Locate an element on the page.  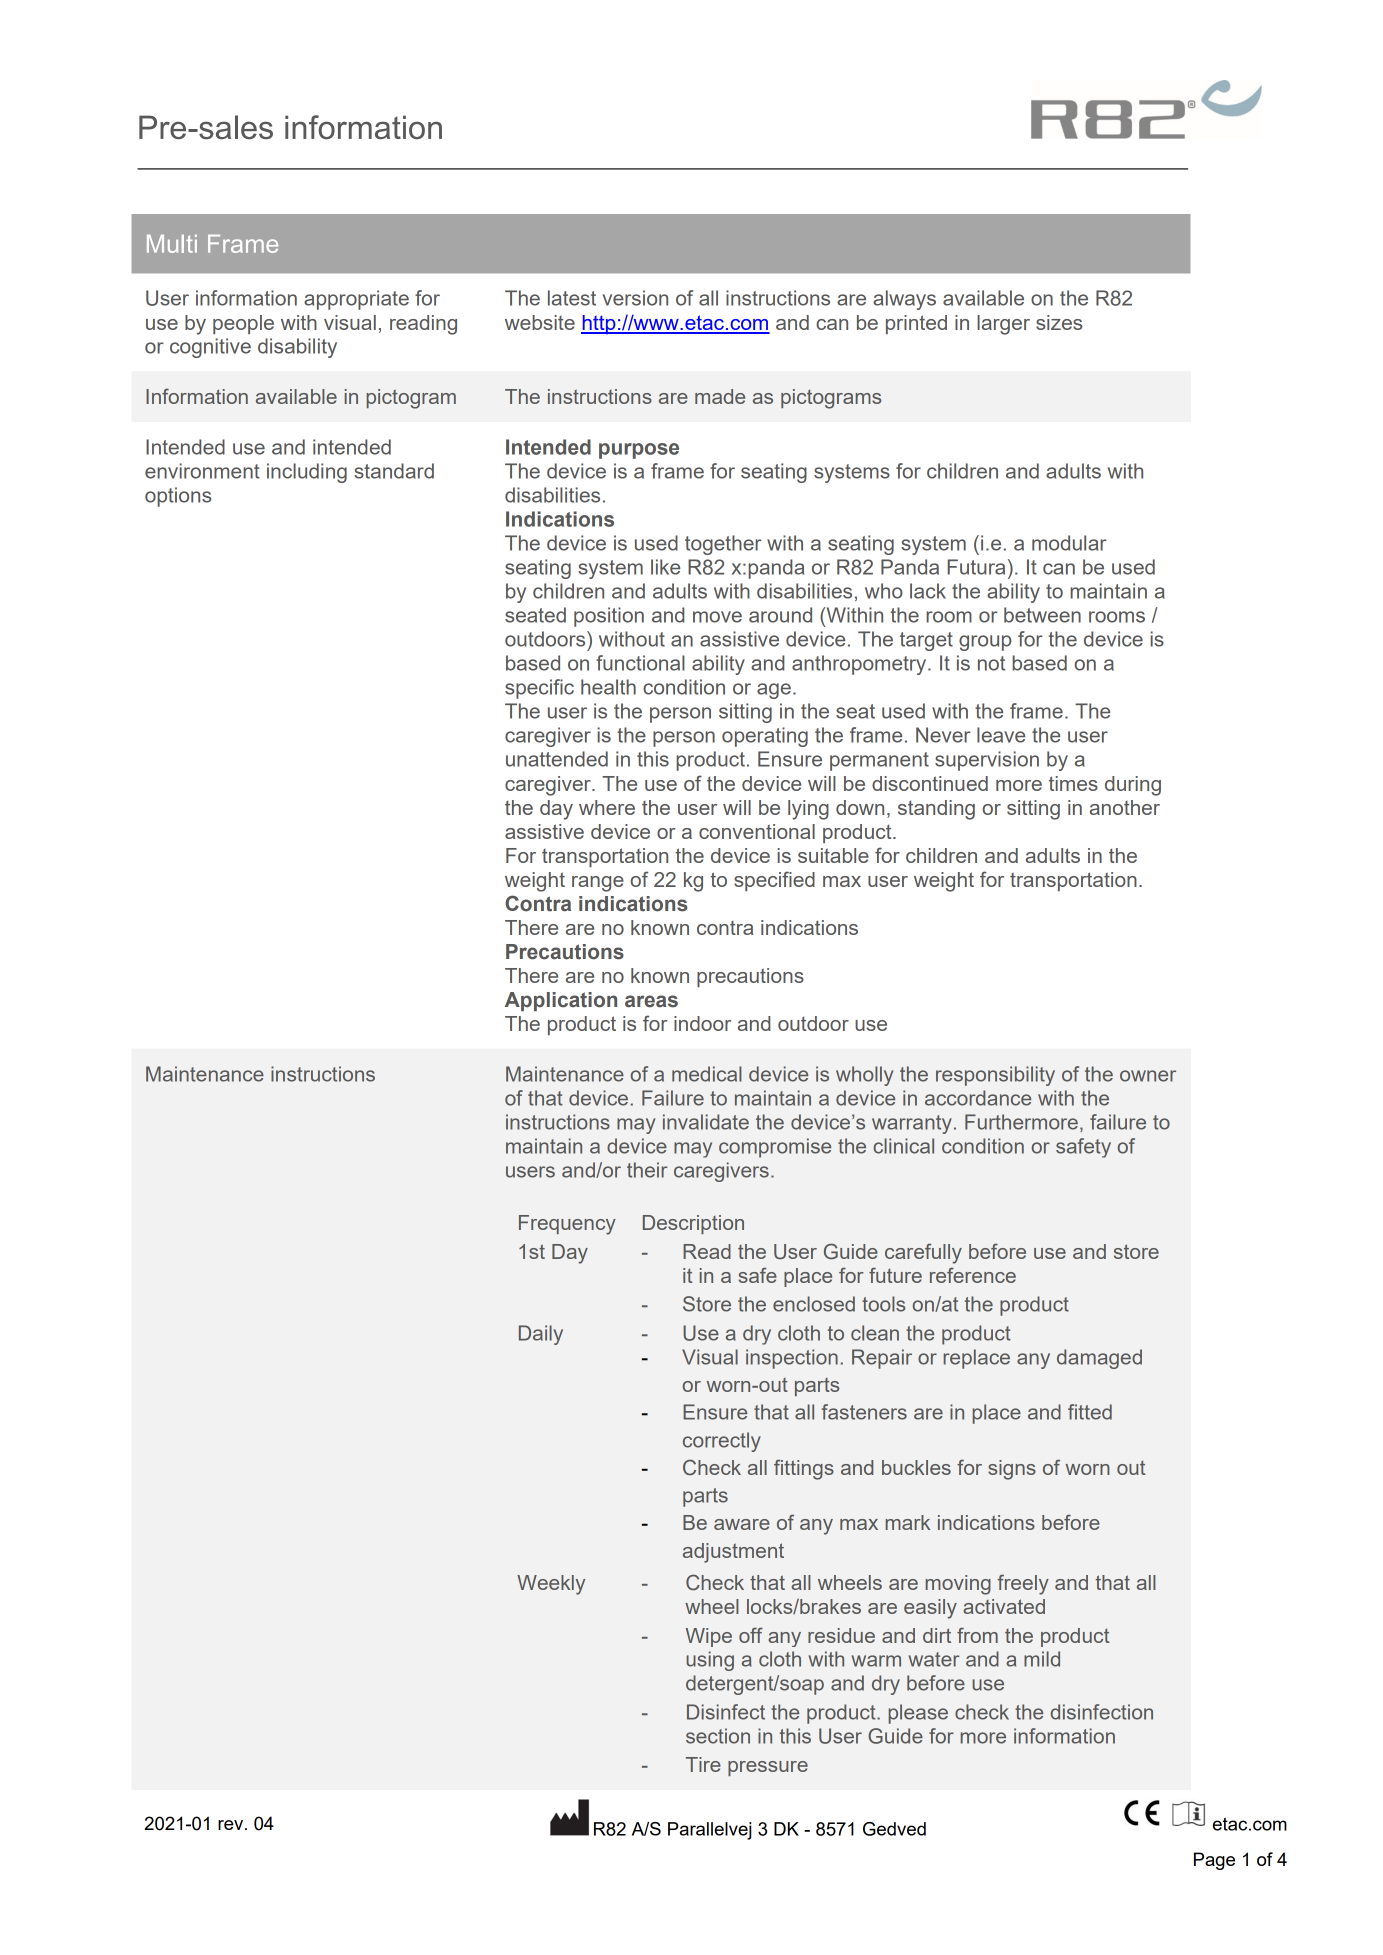
version is located at coordinates (635, 298).
